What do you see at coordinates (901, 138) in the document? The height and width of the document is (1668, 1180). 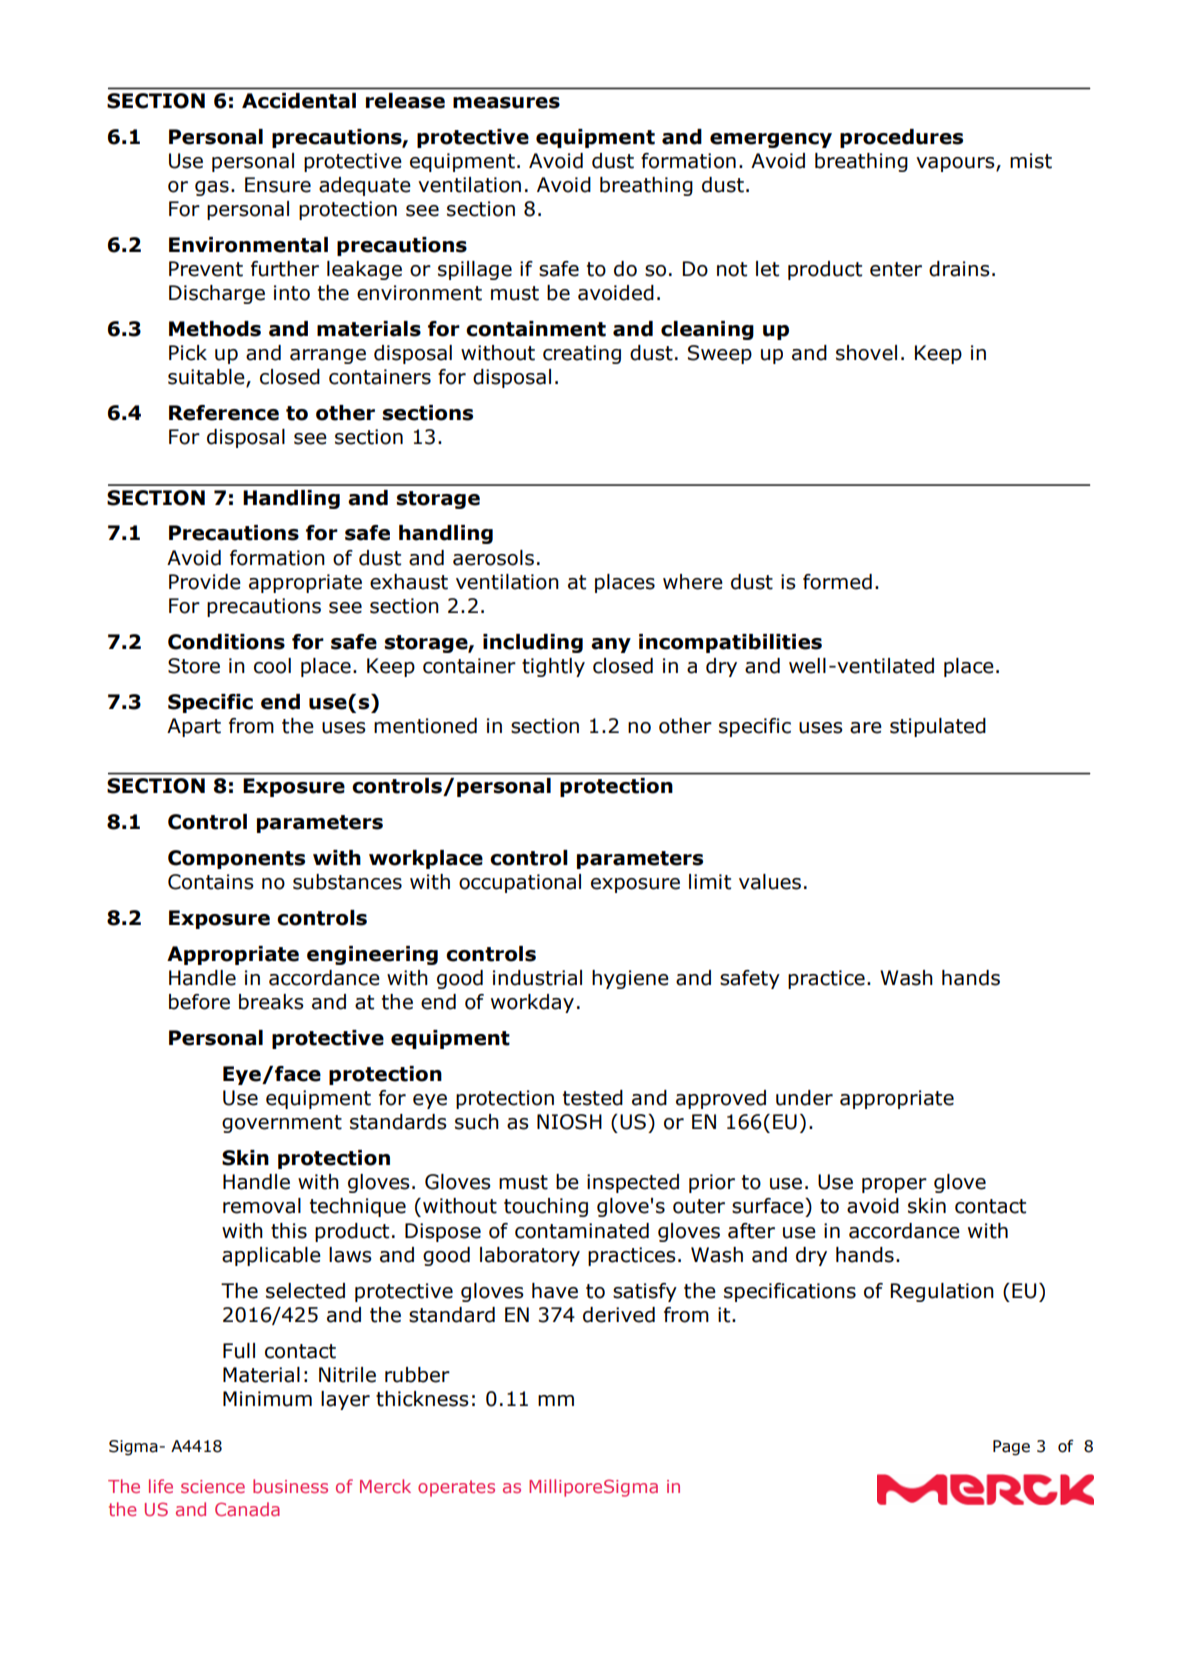 I see `procedures` at bounding box center [901, 138].
